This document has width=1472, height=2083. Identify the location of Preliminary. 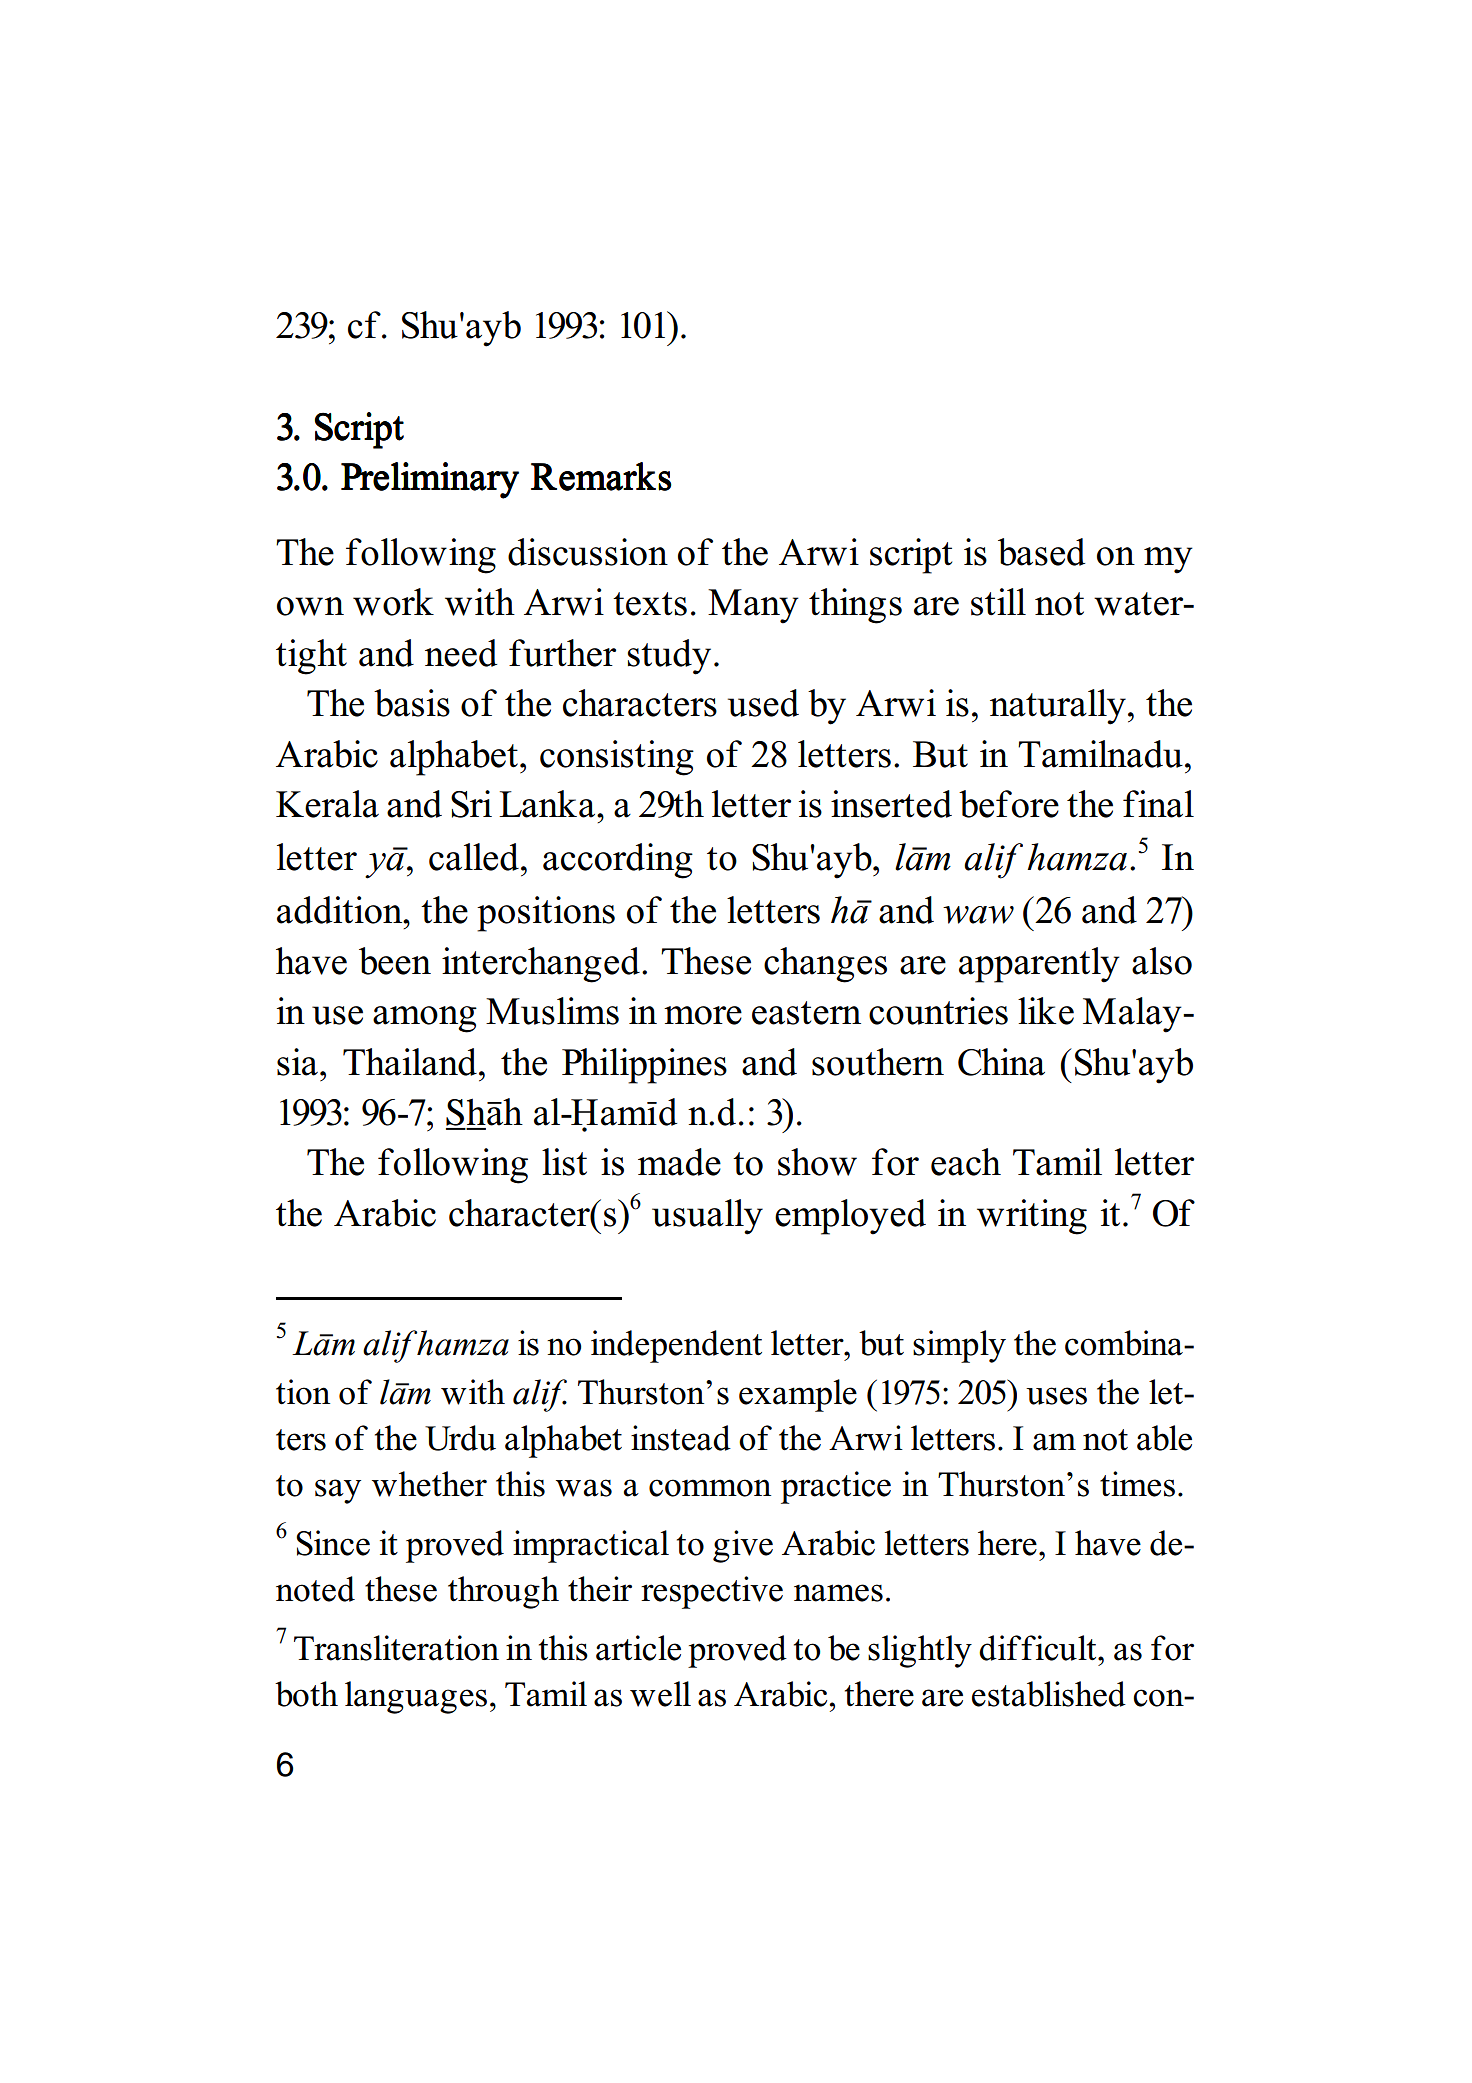
(430, 480).
